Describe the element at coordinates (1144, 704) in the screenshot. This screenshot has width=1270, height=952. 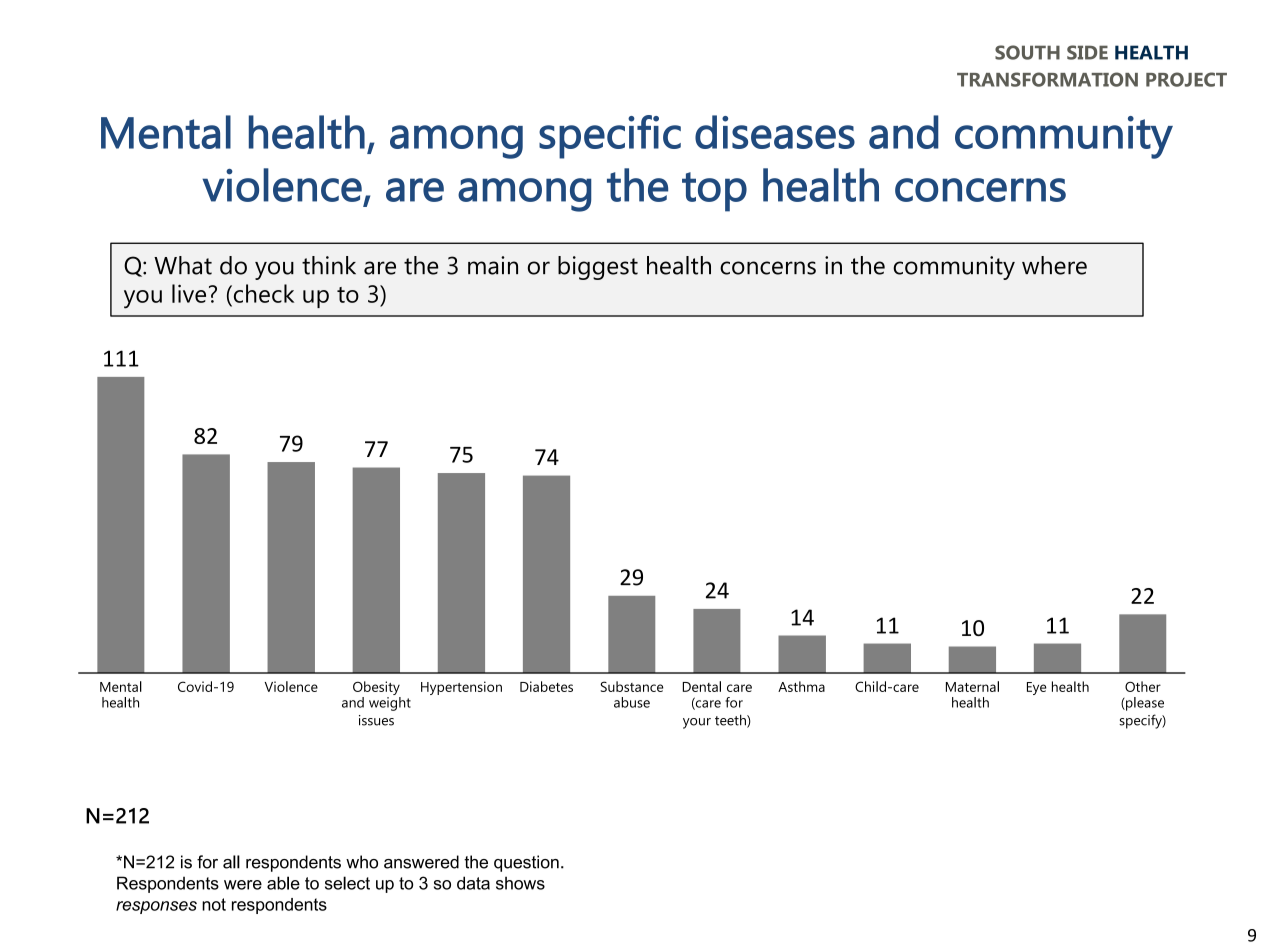
I see `please` at that location.
